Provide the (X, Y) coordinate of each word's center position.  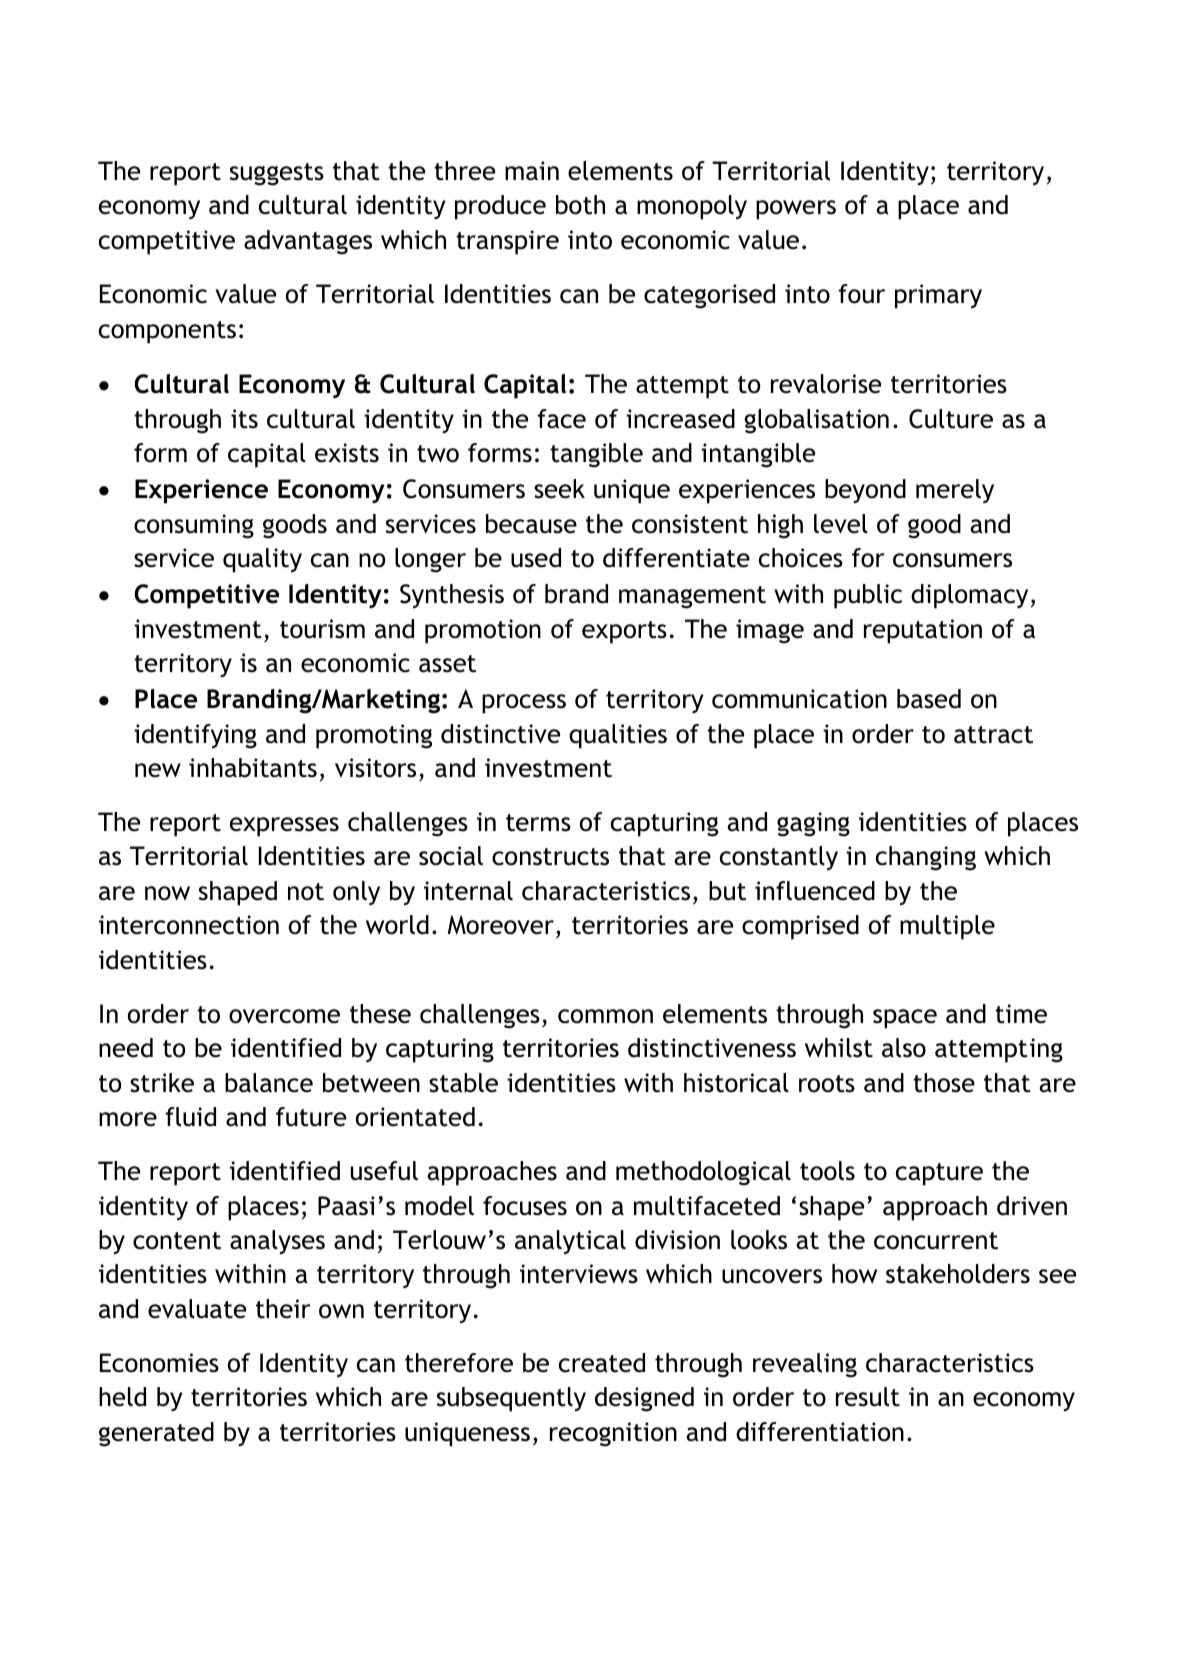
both (580, 205)
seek (559, 489)
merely (955, 491)
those (944, 1083)
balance (269, 1083)
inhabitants (253, 768)
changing (926, 858)
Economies (159, 1363)
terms (538, 823)
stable (463, 1083)
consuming (194, 526)
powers (796, 210)
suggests (277, 174)
